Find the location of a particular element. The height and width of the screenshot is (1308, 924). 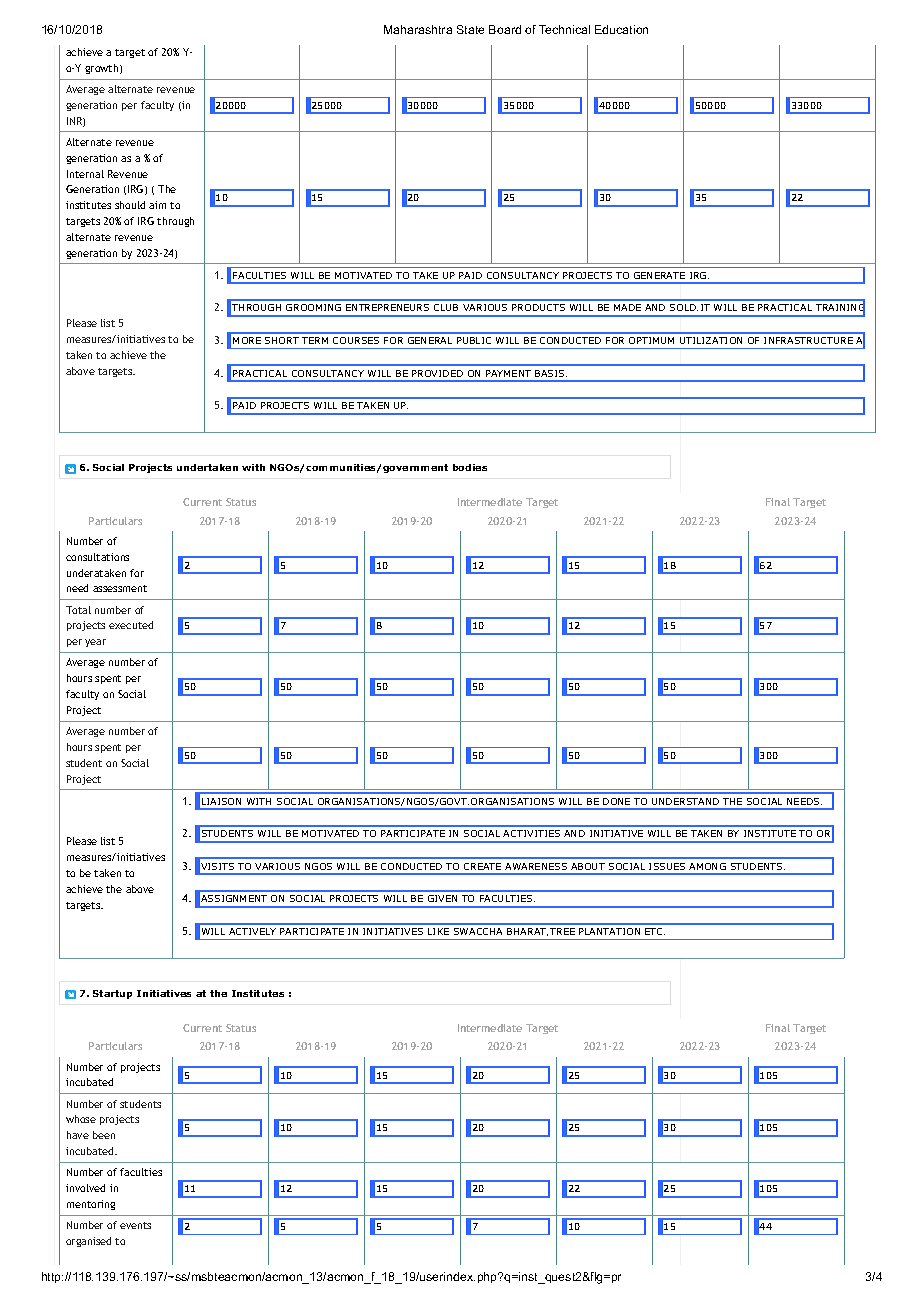

events is located at coordinates (135, 1225).
